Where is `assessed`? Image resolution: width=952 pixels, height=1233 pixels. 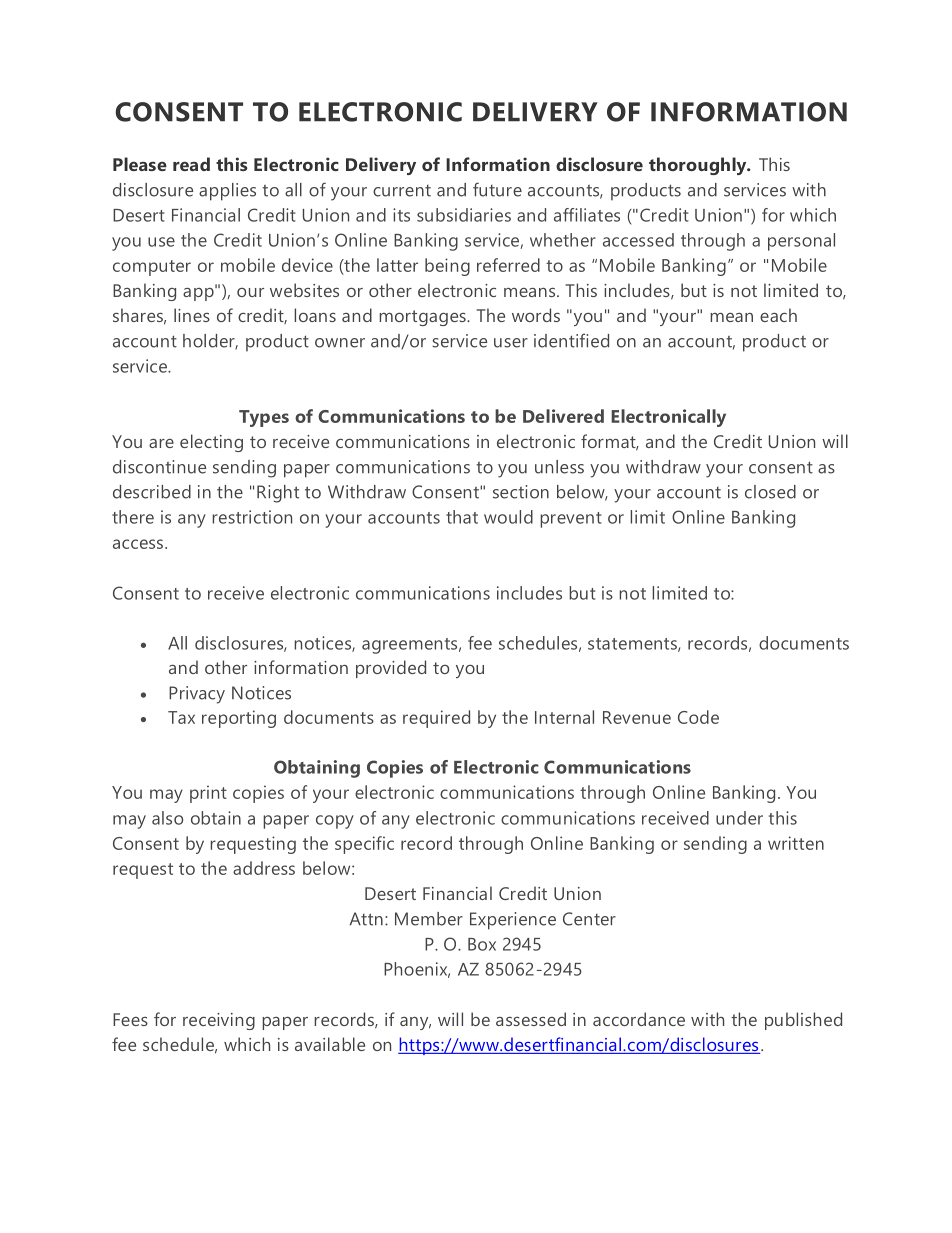 assessed is located at coordinates (531, 1019).
